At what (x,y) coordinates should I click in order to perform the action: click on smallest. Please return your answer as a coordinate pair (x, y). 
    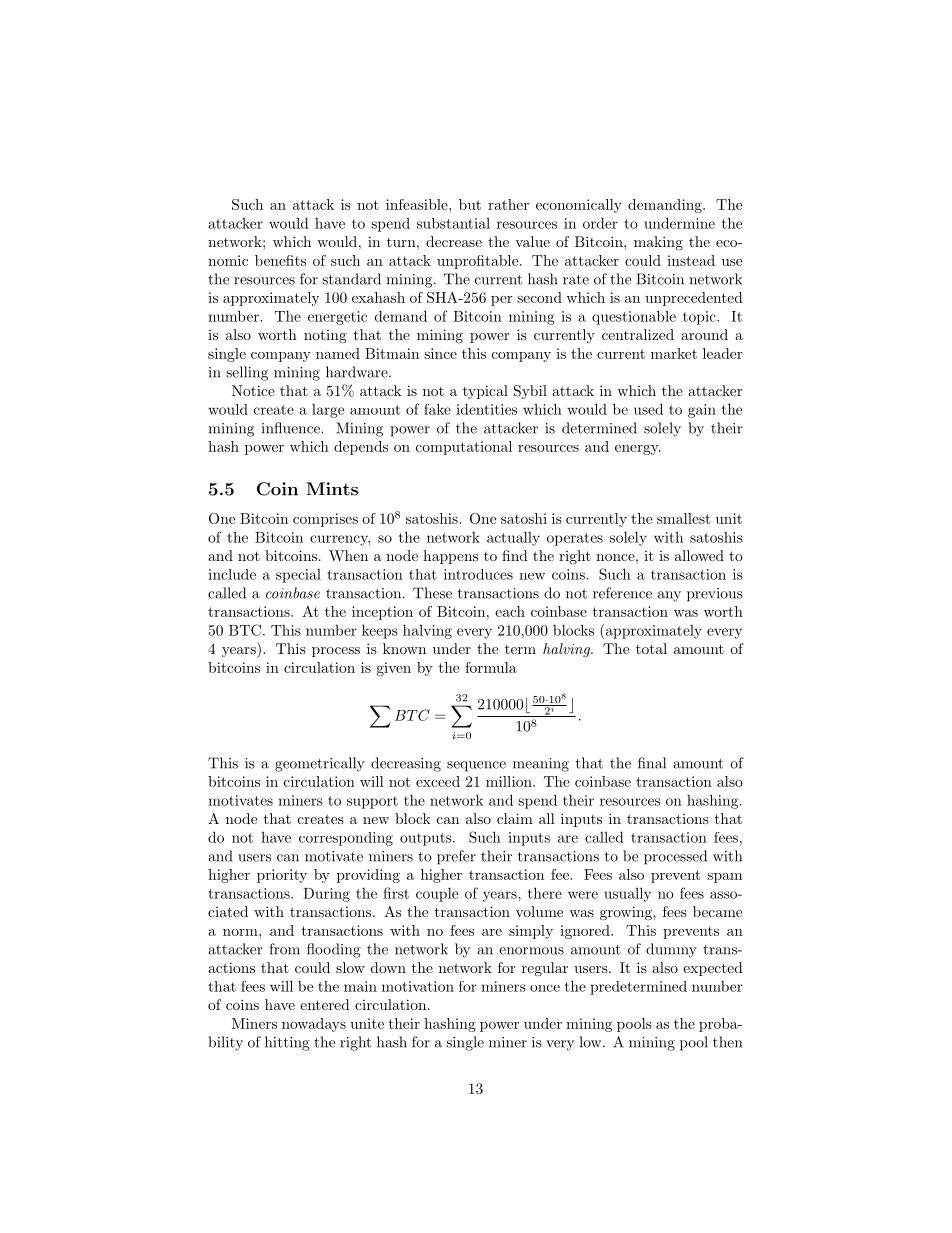
    Looking at the image, I should click on (683, 518).
